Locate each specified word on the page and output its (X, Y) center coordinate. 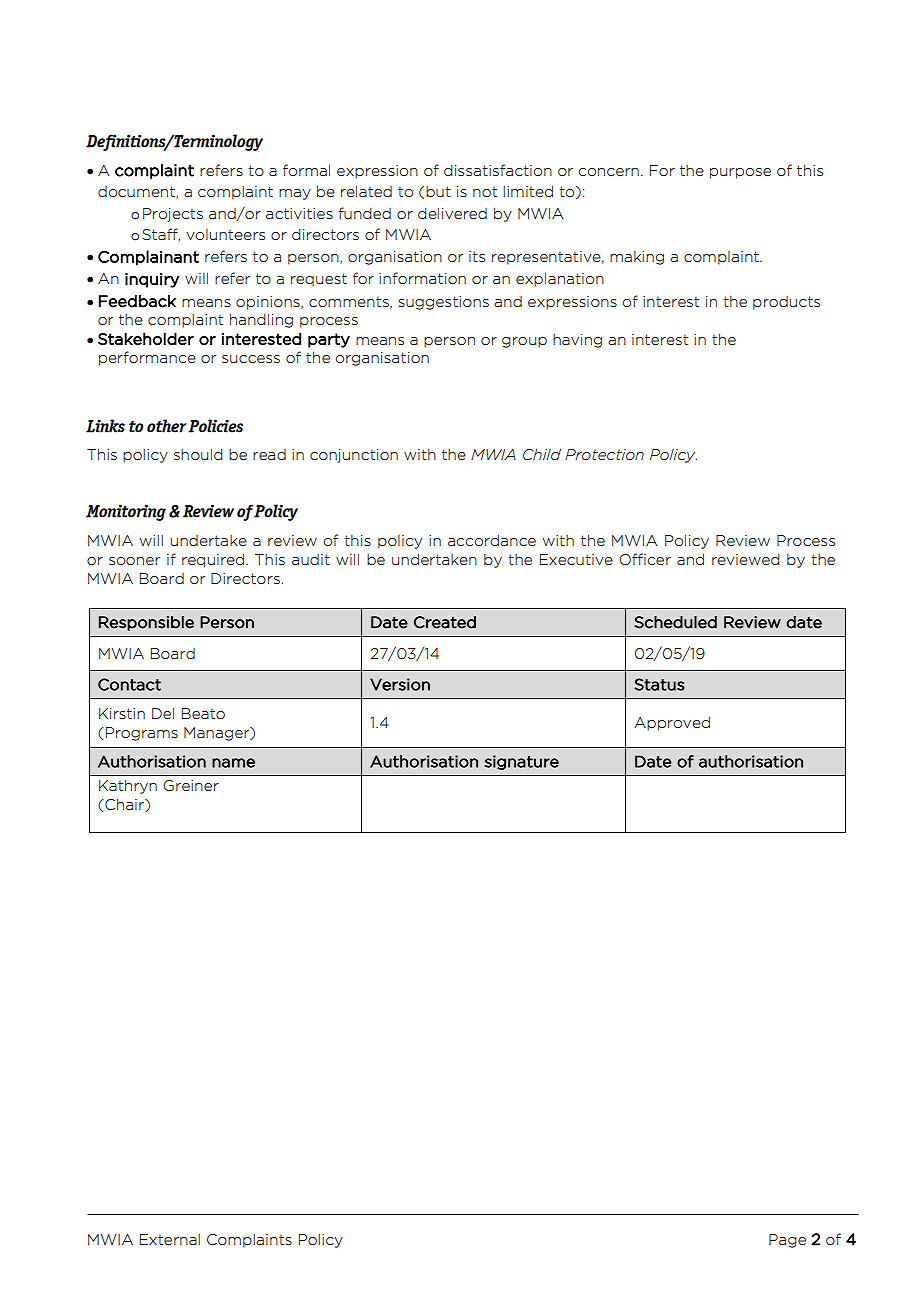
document (137, 192)
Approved (672, 723)
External (170, 1239)
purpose (740, 173)
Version (400, 684)
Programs (142, 734)
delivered (452, 213)
